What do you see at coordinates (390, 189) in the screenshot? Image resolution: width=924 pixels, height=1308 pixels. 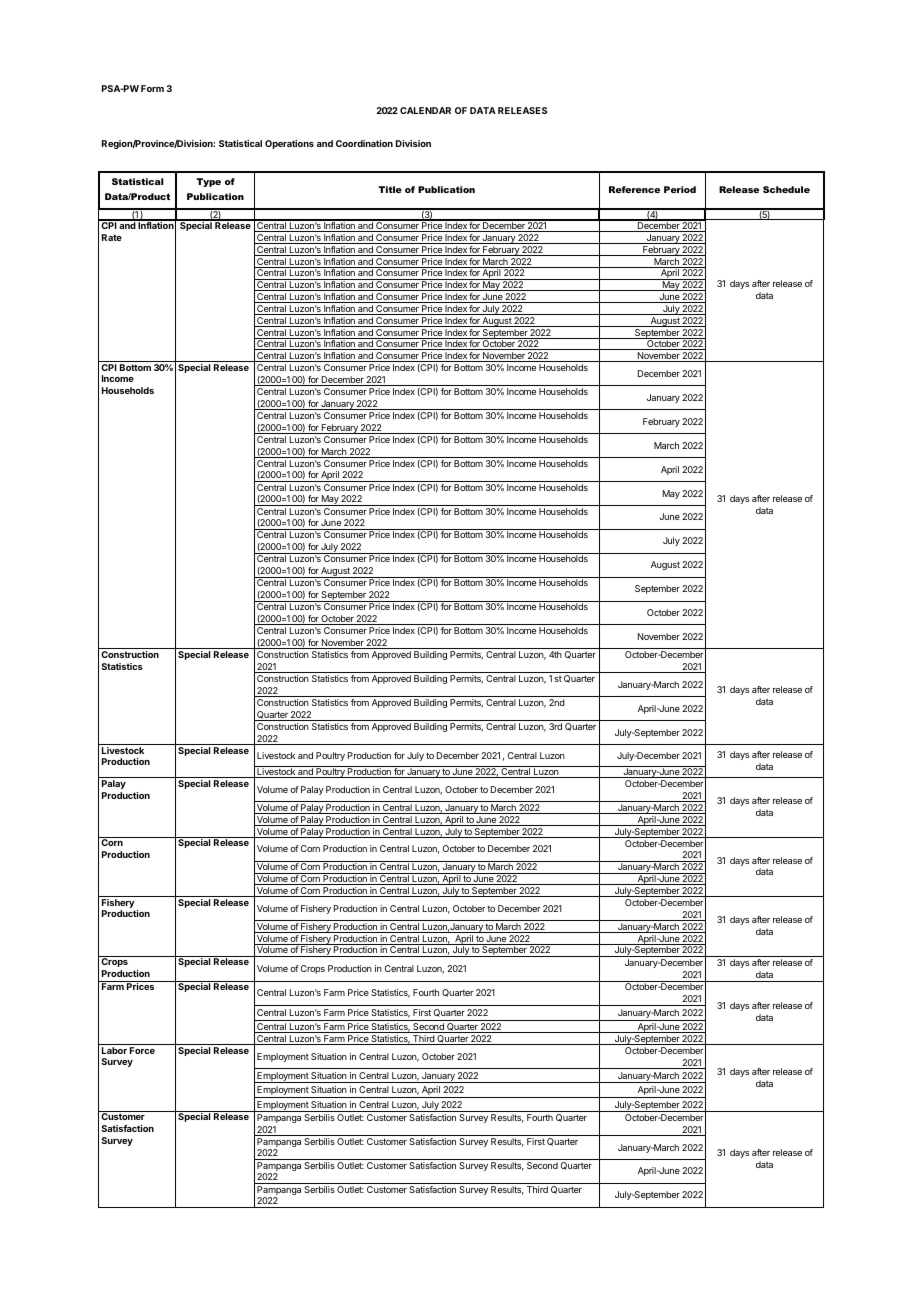 I see `Title` at bounding box center [390, 189].
